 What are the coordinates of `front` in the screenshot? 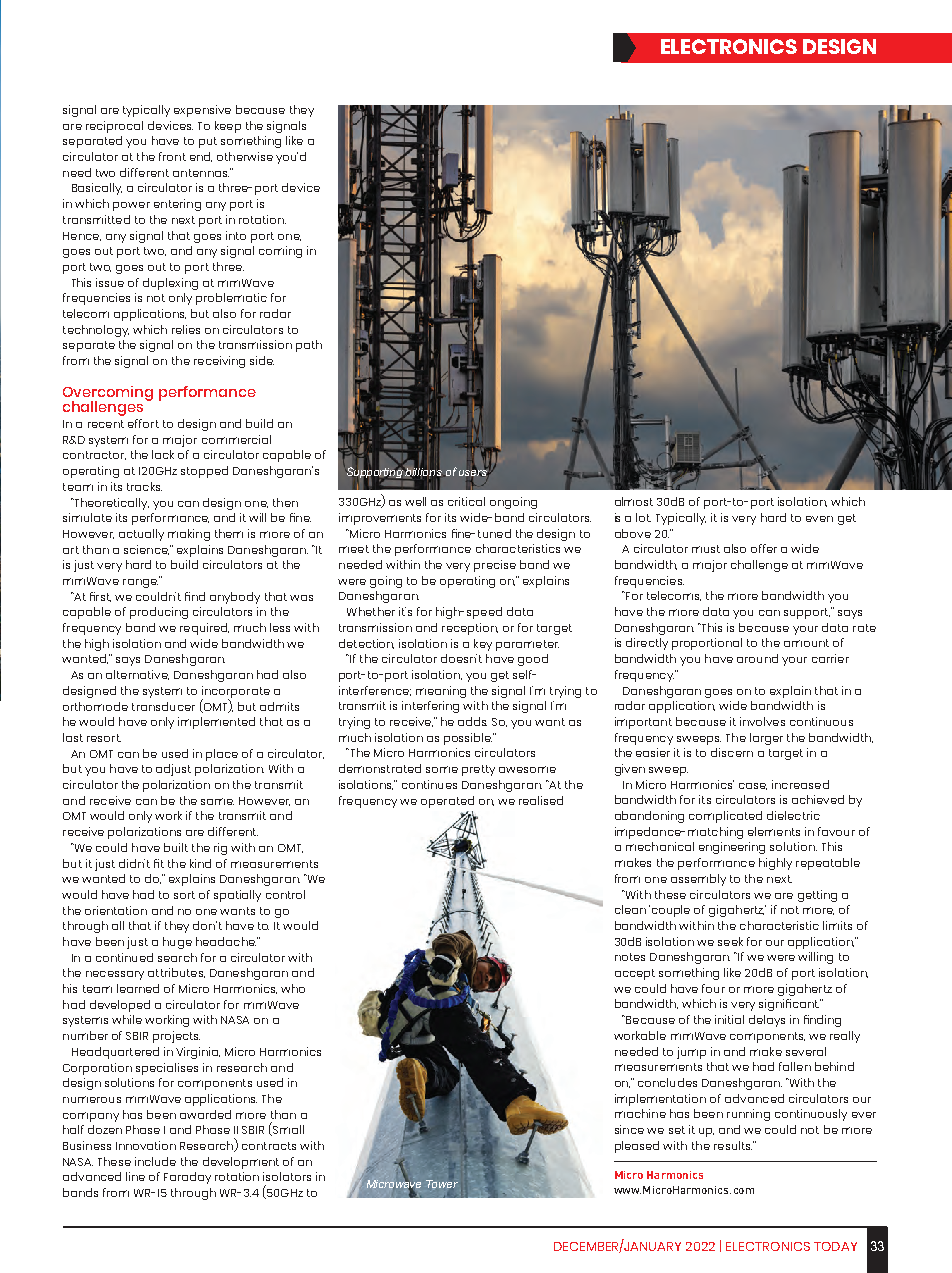 It's located at (172, 156).
